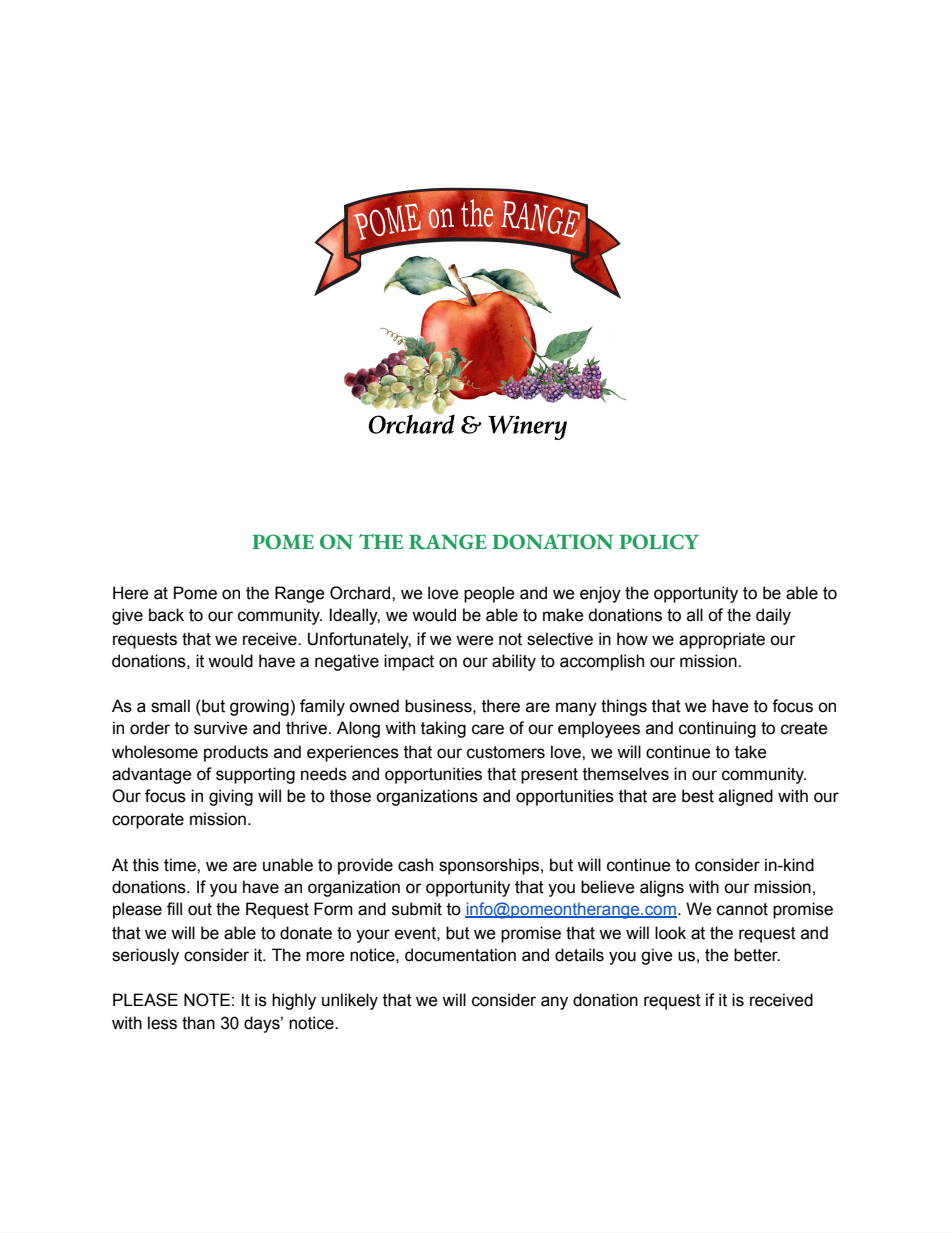 The width and height of the screenshot is (952, 1233). Describe the element at coordinates (361, 593) in the screenshot. I see `Orchard` at that location.
